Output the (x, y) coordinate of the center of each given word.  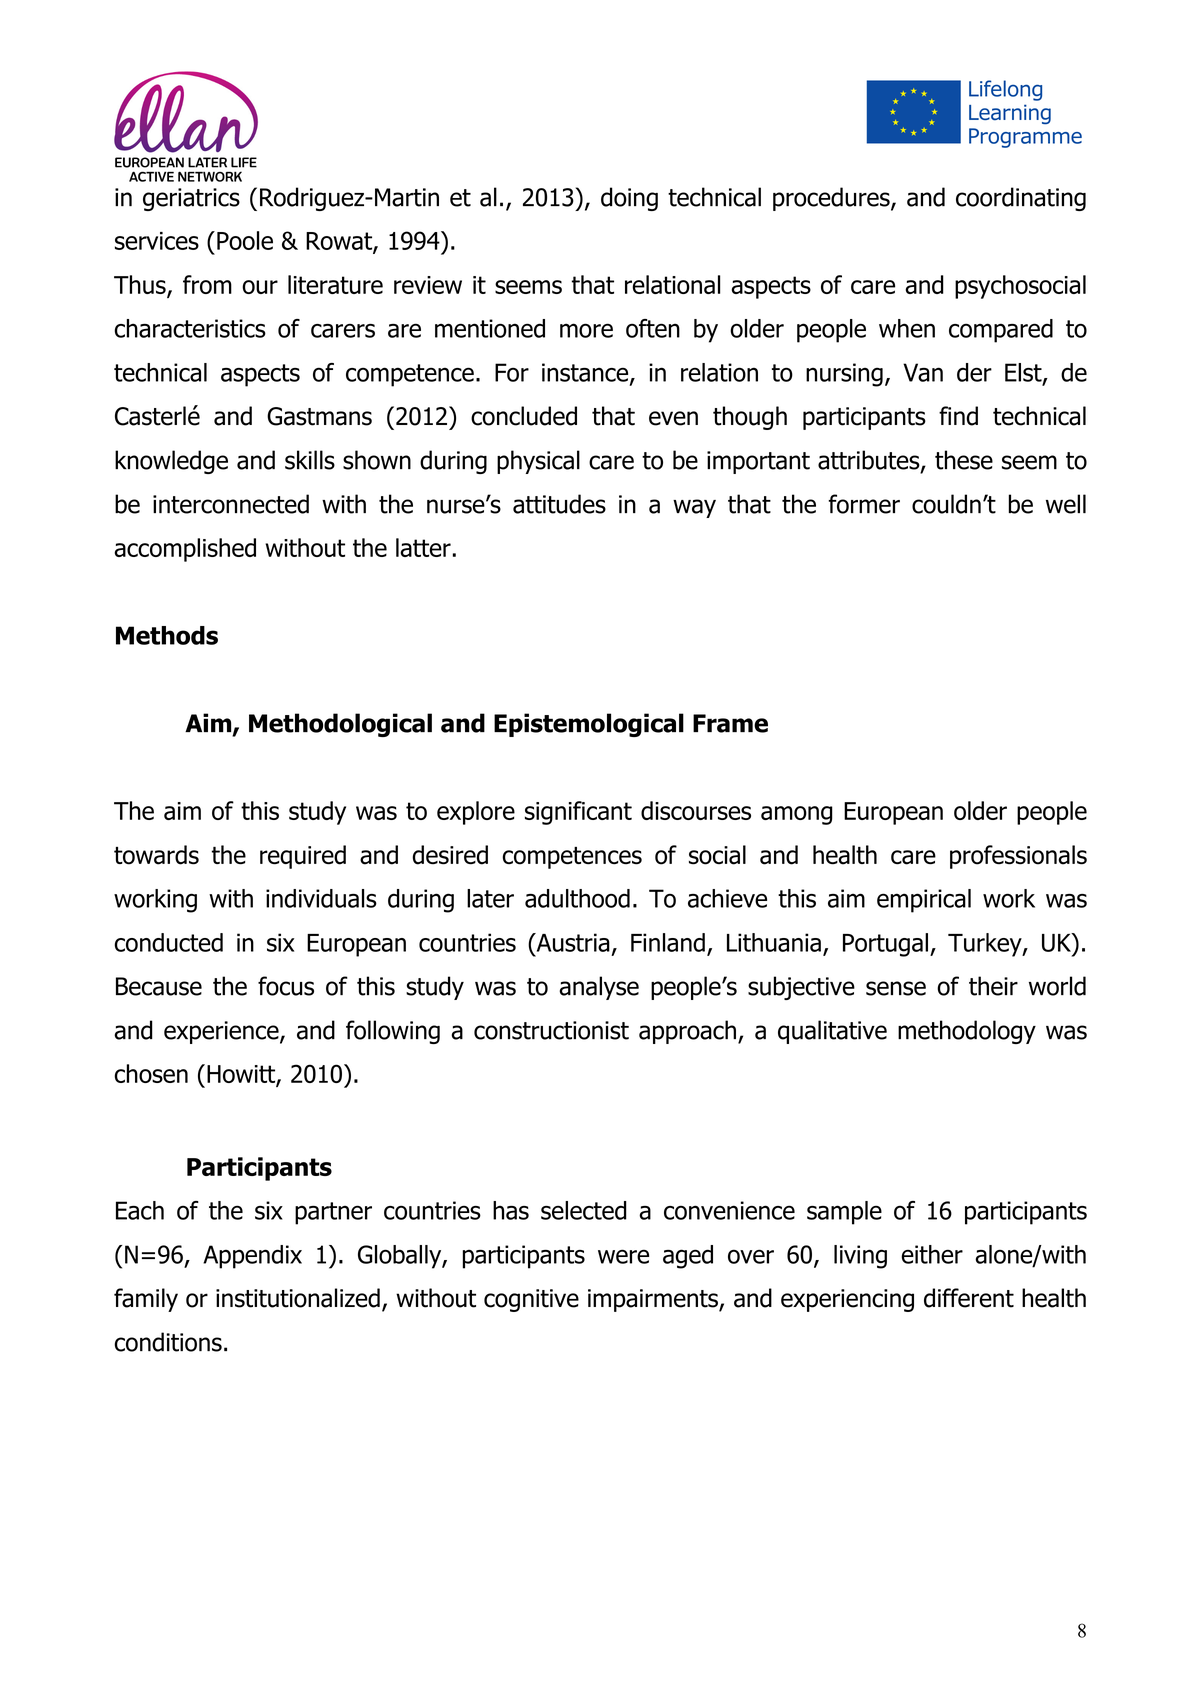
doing (629, 199)
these (964, 460)
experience (222, 1032)
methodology (967, 1032)
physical (538, 462)
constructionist (551, 1030)
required (303, 857)
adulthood (577, 898)
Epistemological (589, 725)
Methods (167, 635)
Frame (730, 723)
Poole (245, 240)
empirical (924, 901)
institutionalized (298, 1298)
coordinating (1021, 199)
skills (310, 460)
